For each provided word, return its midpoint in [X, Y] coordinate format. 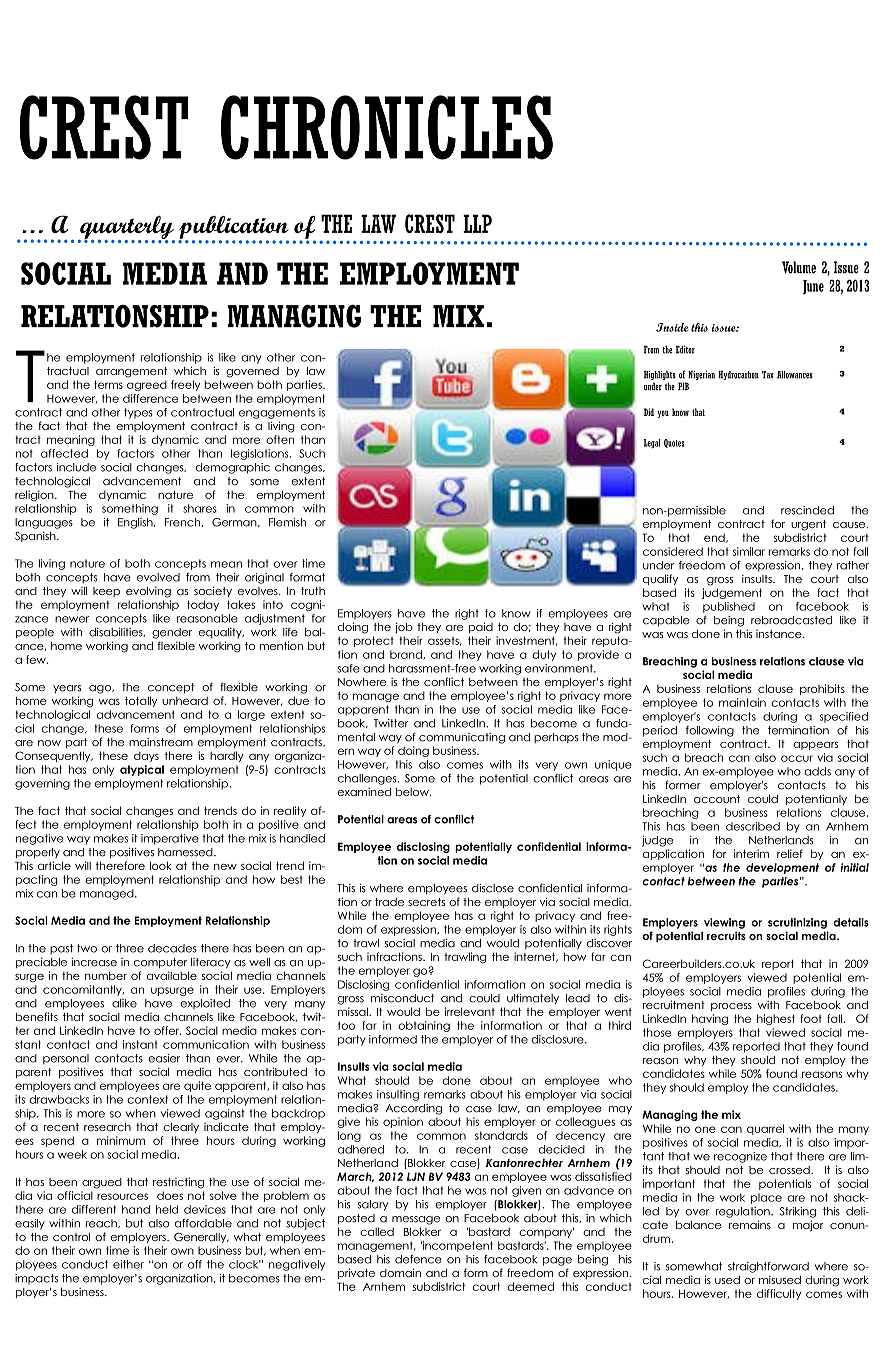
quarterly [126, 228]
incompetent [457, 1246]
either [128, 1264]
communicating [462, 738]
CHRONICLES [387, 127]
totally [141, 701]
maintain [742, 702]
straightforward [768, 1267]
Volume [799, 267]
